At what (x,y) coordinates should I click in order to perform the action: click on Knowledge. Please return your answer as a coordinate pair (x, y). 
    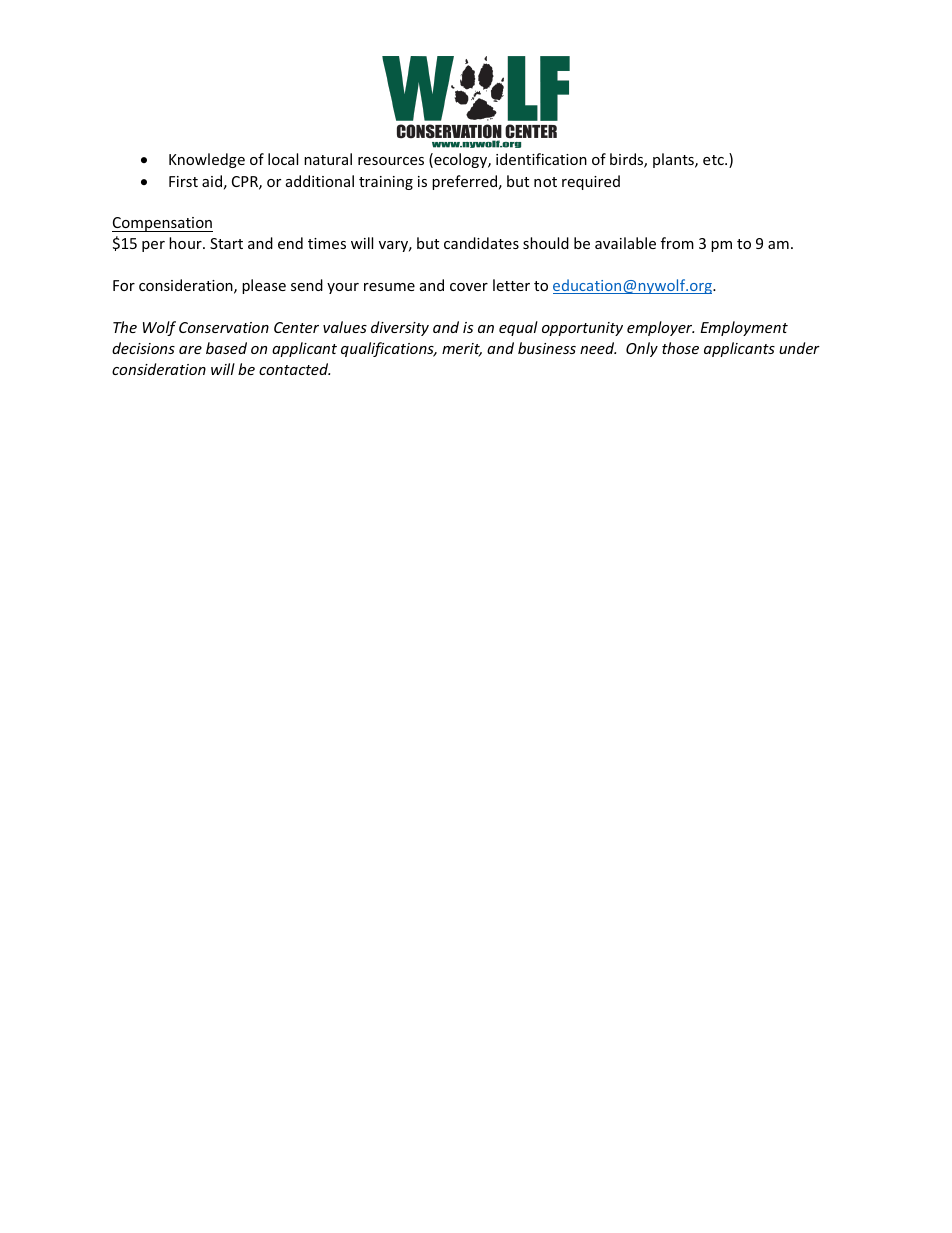
    Looking at the image, I should click on (207, 160).
